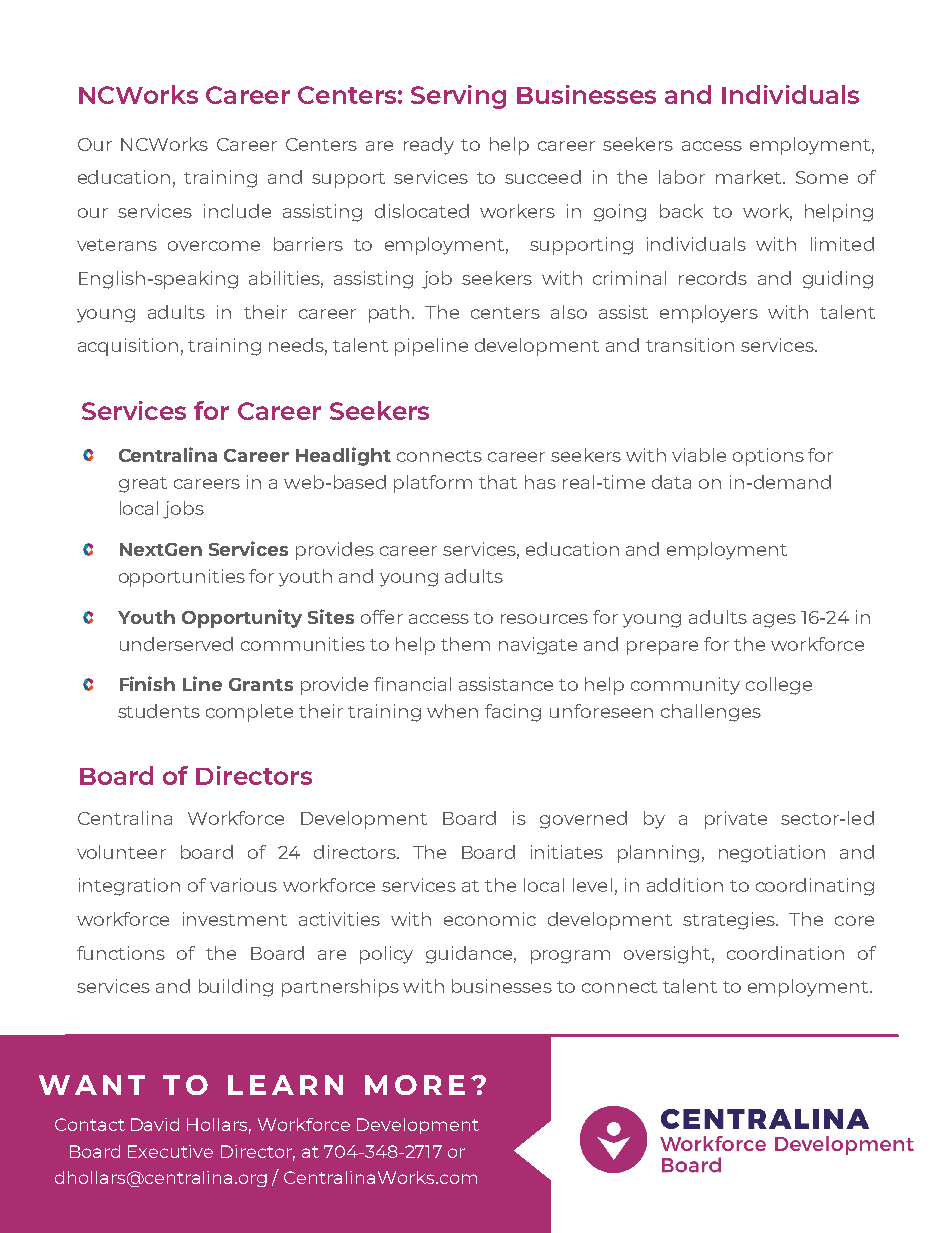  What do you see at coordinates (458, 97) in the page?
I see `Serving` at bounding box center [458, 97].
